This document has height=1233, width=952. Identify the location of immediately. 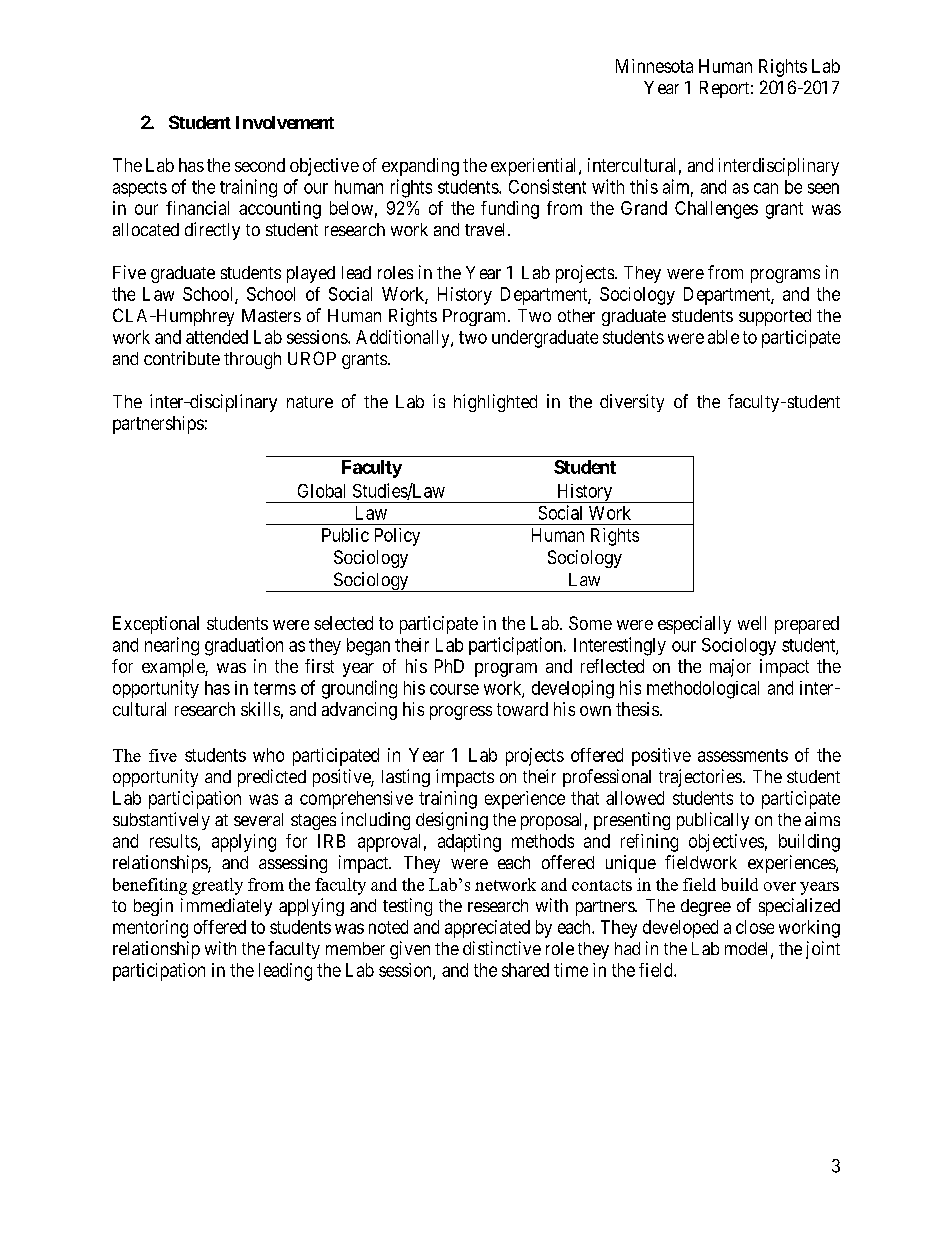
(226, 907).
